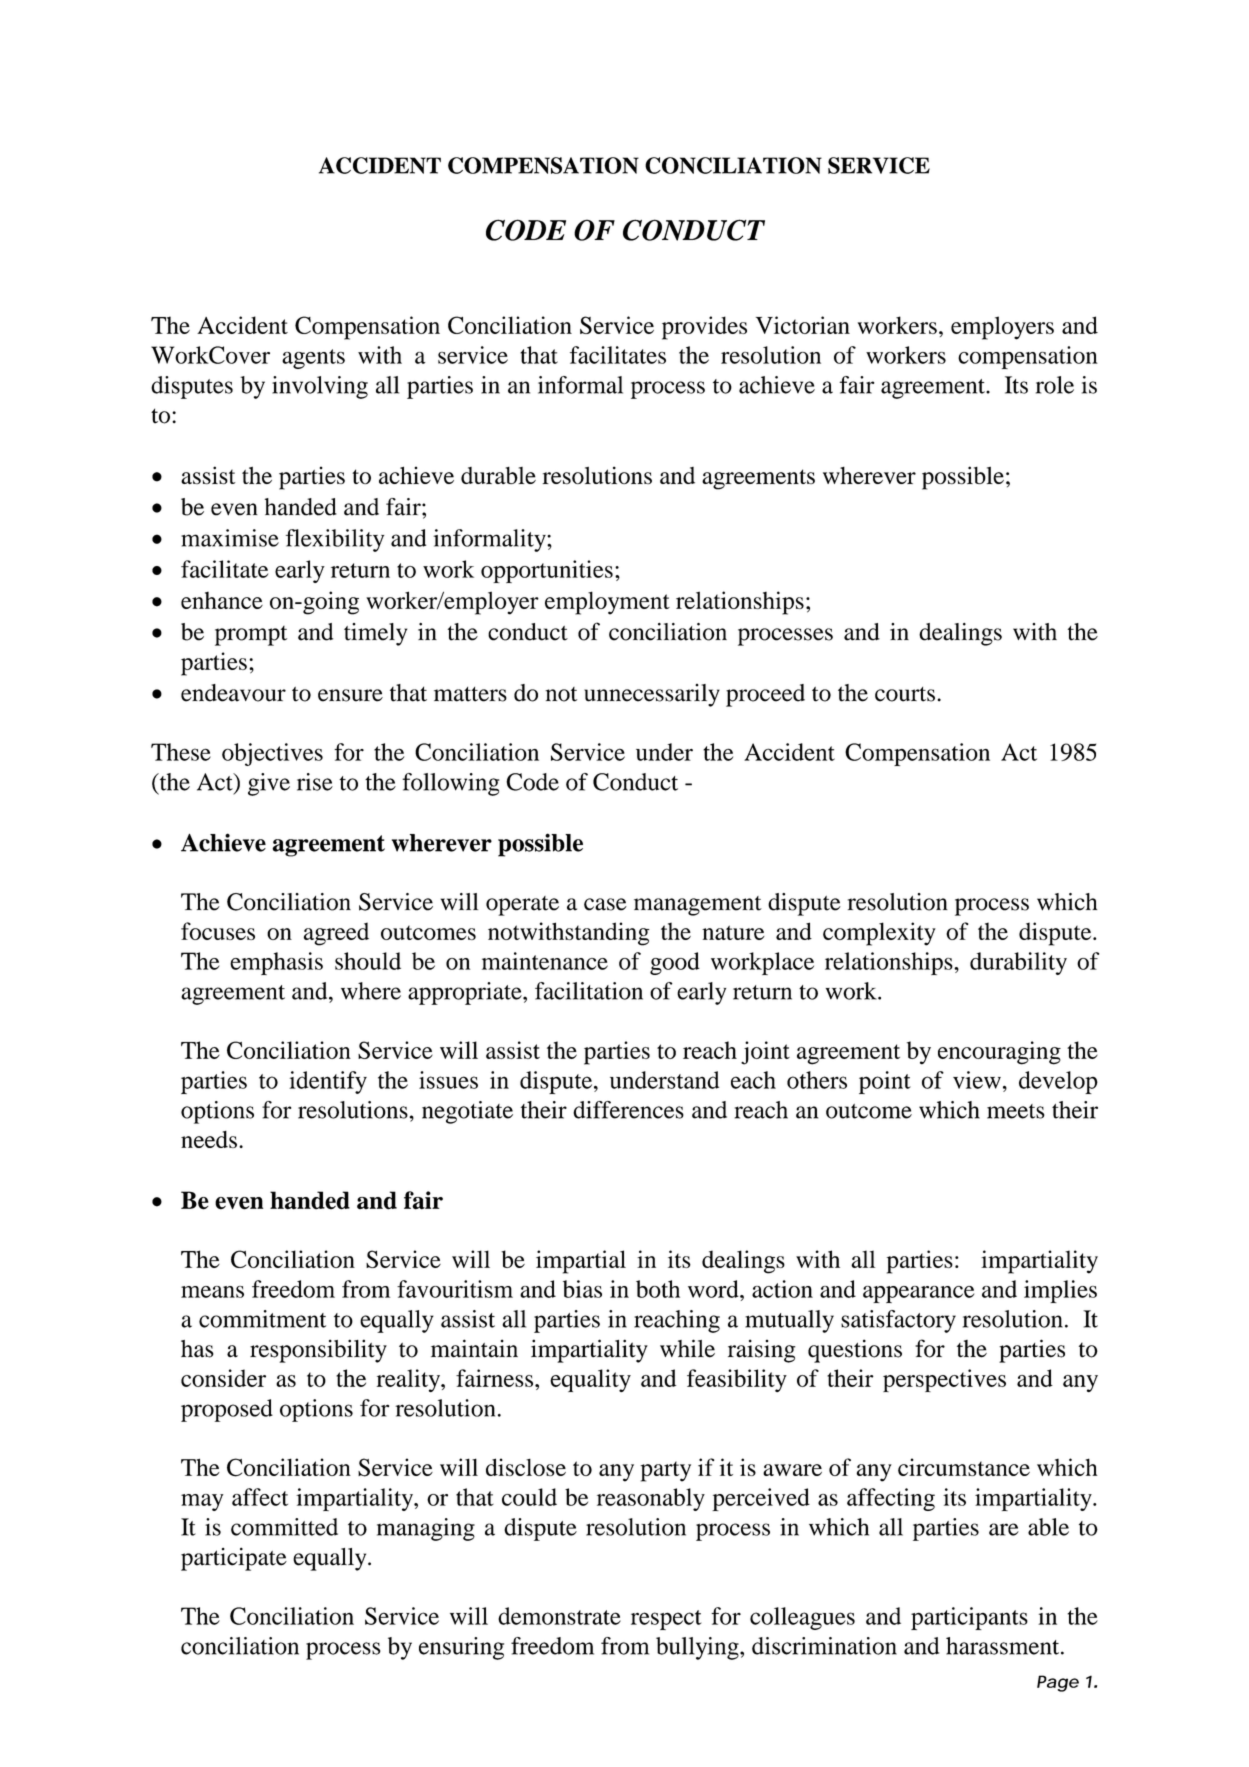  I want to click on endeavour, so click(233, 693).
